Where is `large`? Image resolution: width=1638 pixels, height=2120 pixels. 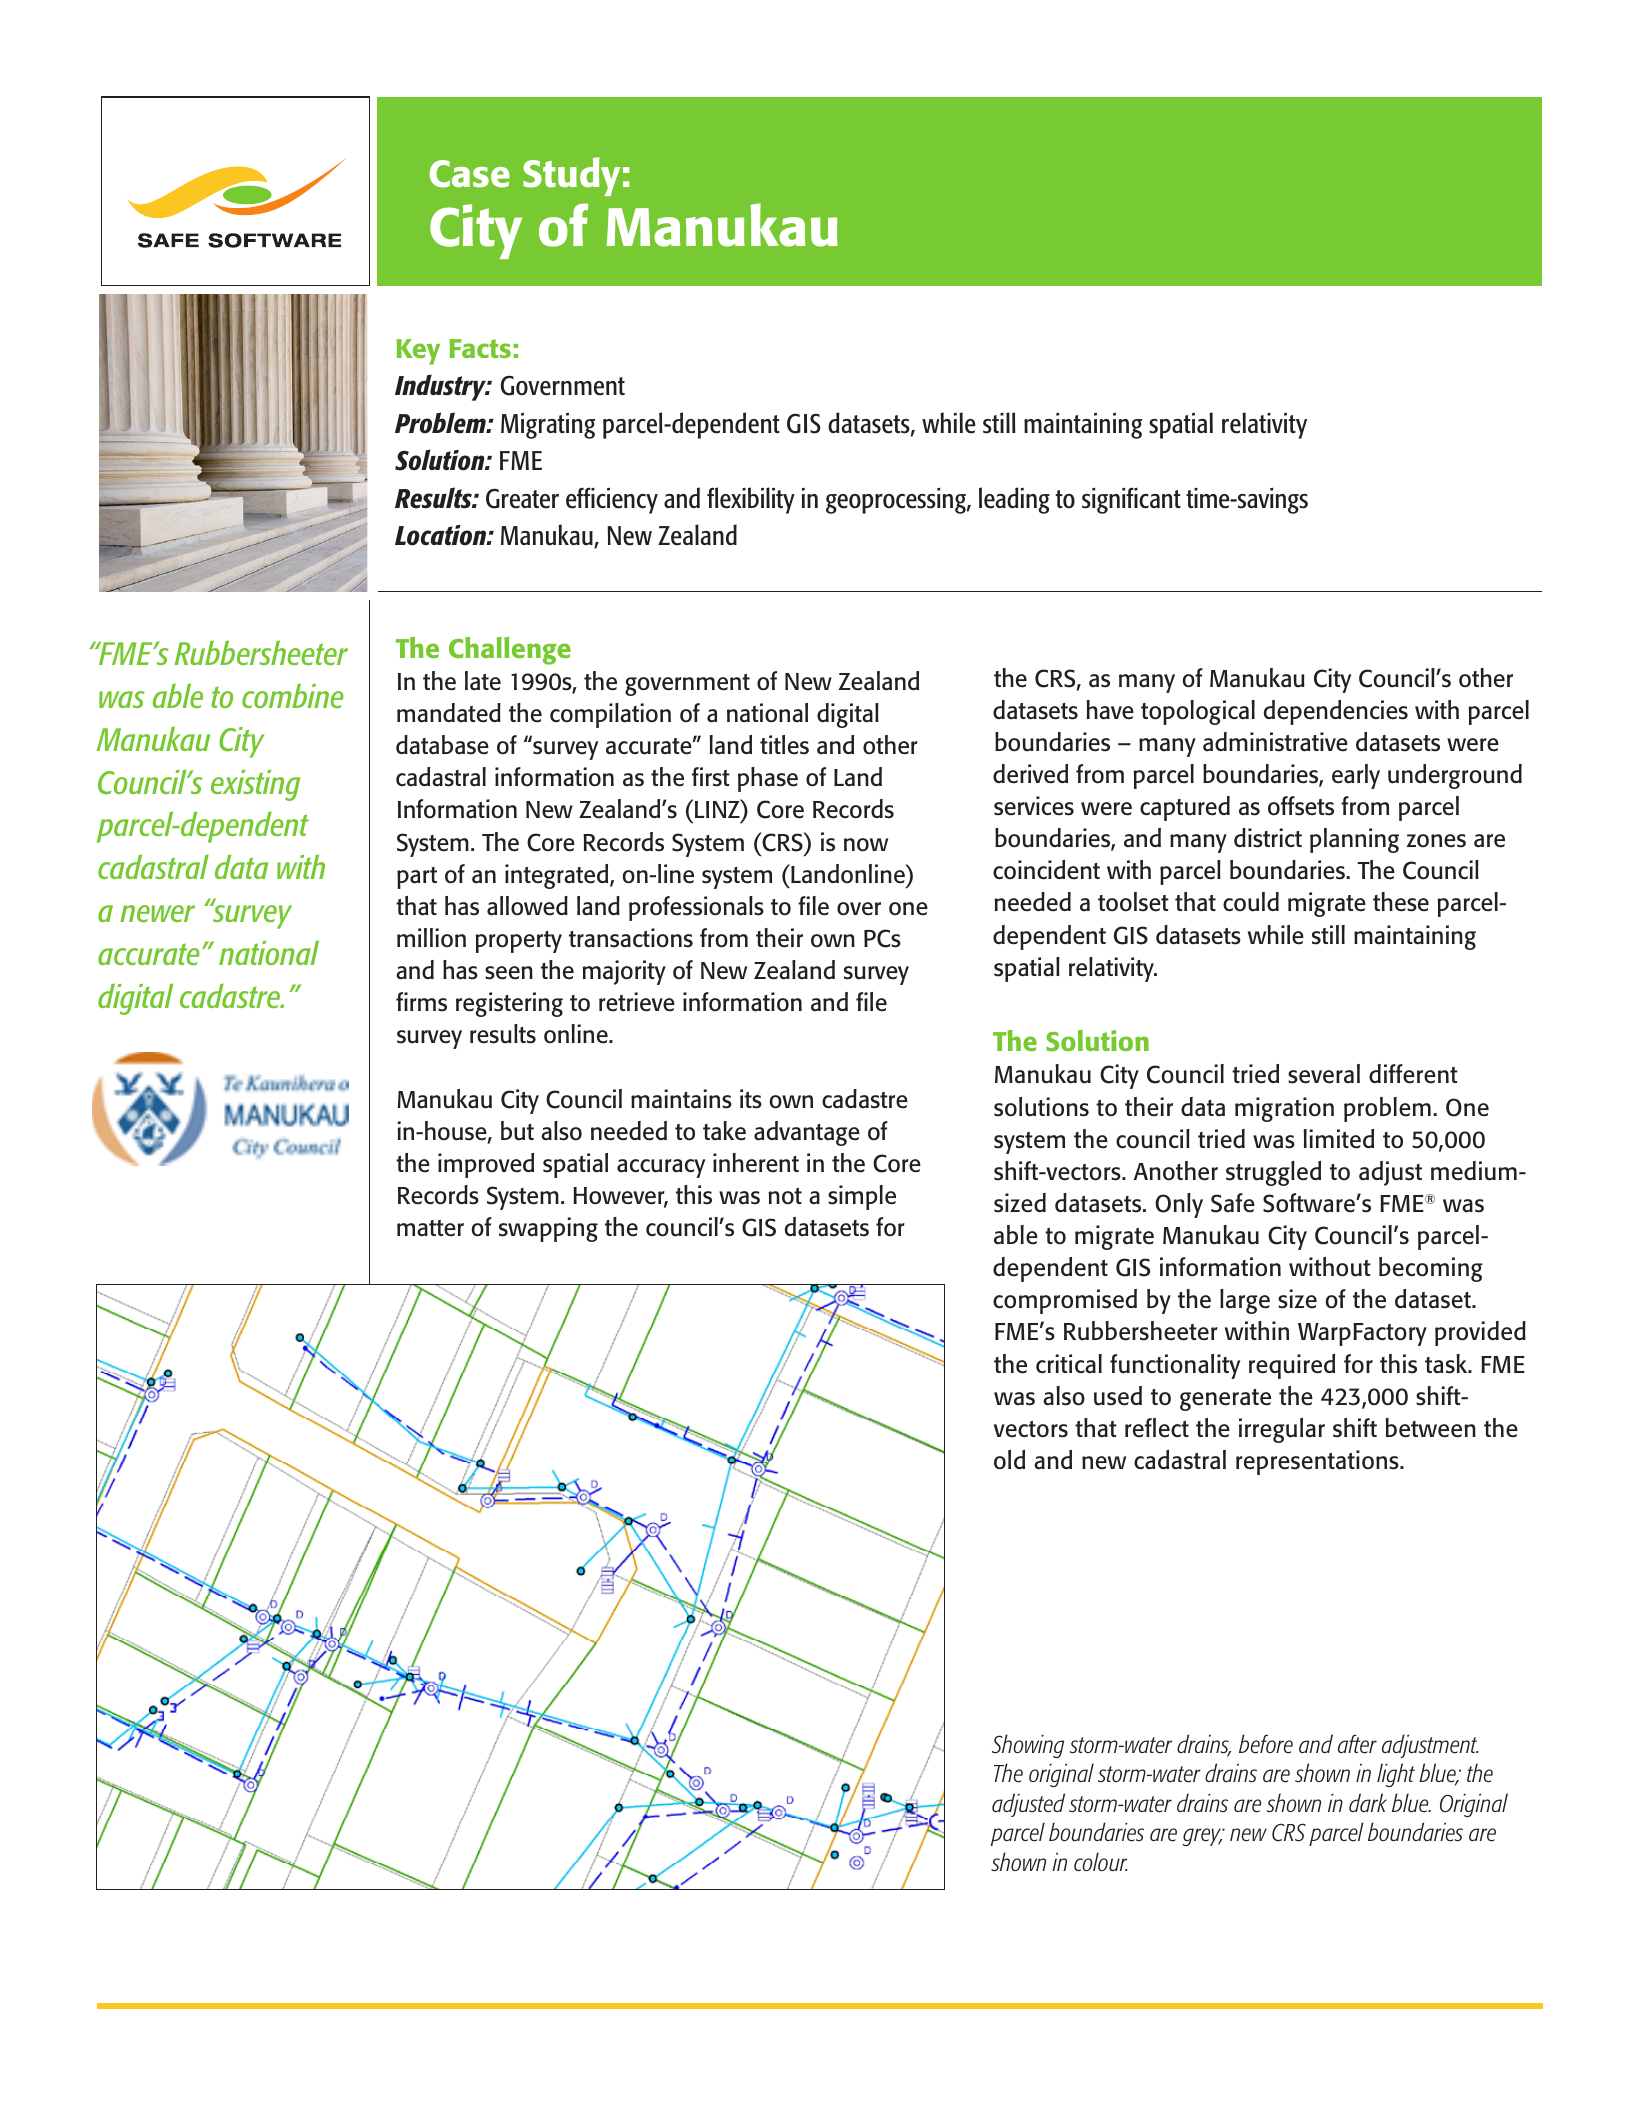
large is located at coordinates (1245, 1301).
